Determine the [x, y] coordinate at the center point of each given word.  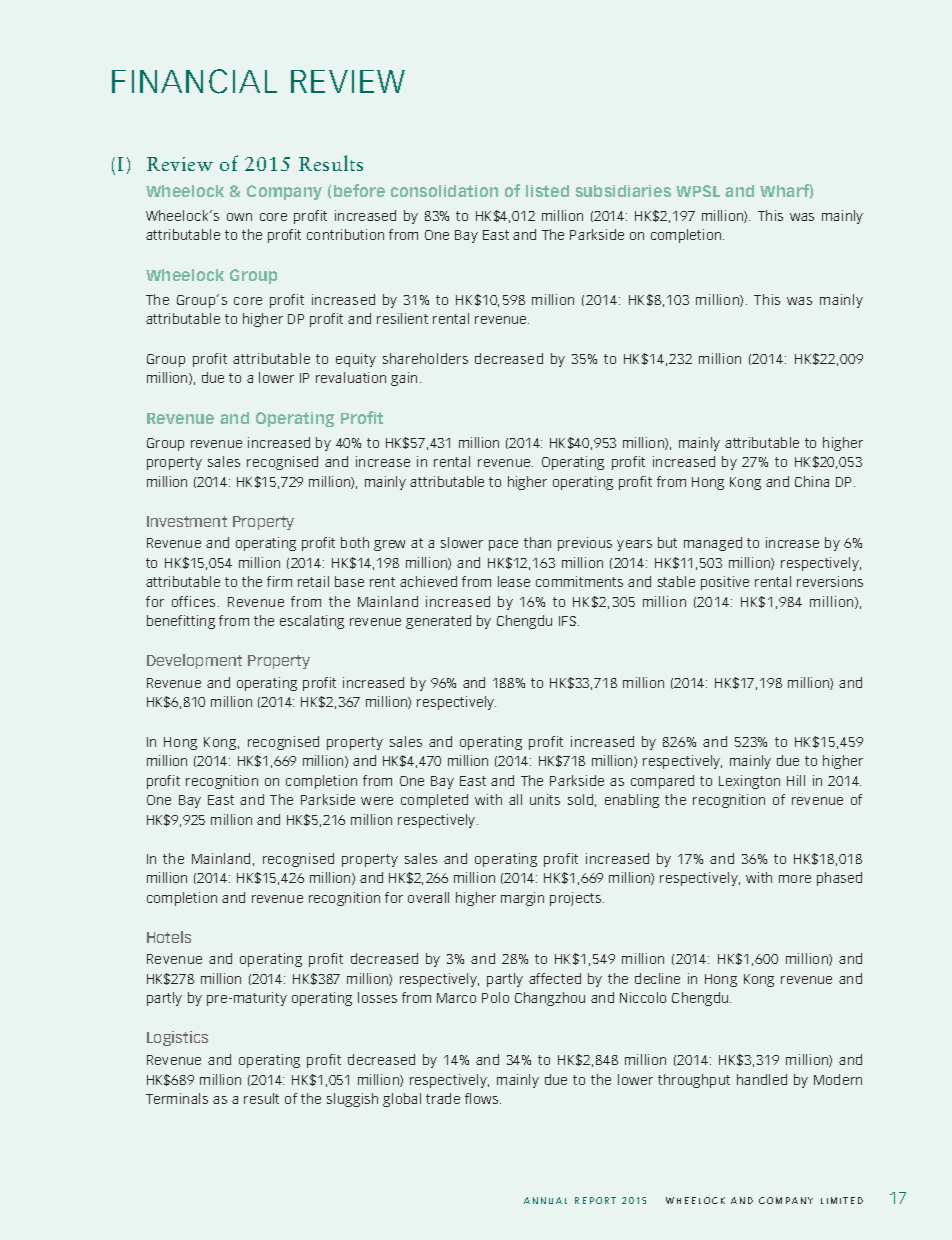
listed [547, 191]
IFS [569, 621]
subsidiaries [623, 191]
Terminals [177, 1098]
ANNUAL [545, 1200]
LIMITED [842, 1200]
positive [725, 583]
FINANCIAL [194, 81]
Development [194, 661]
